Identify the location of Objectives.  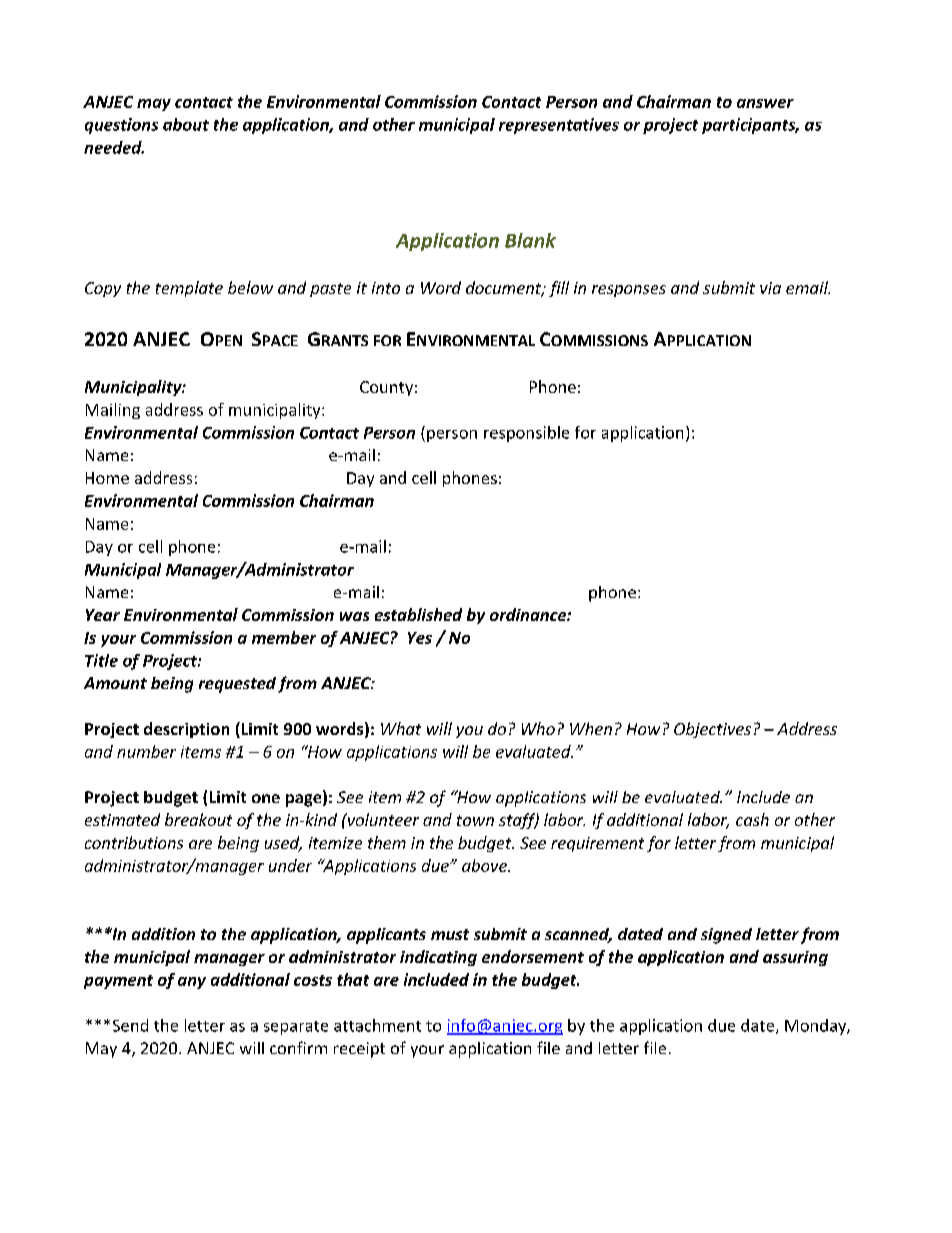
(712, 730).
